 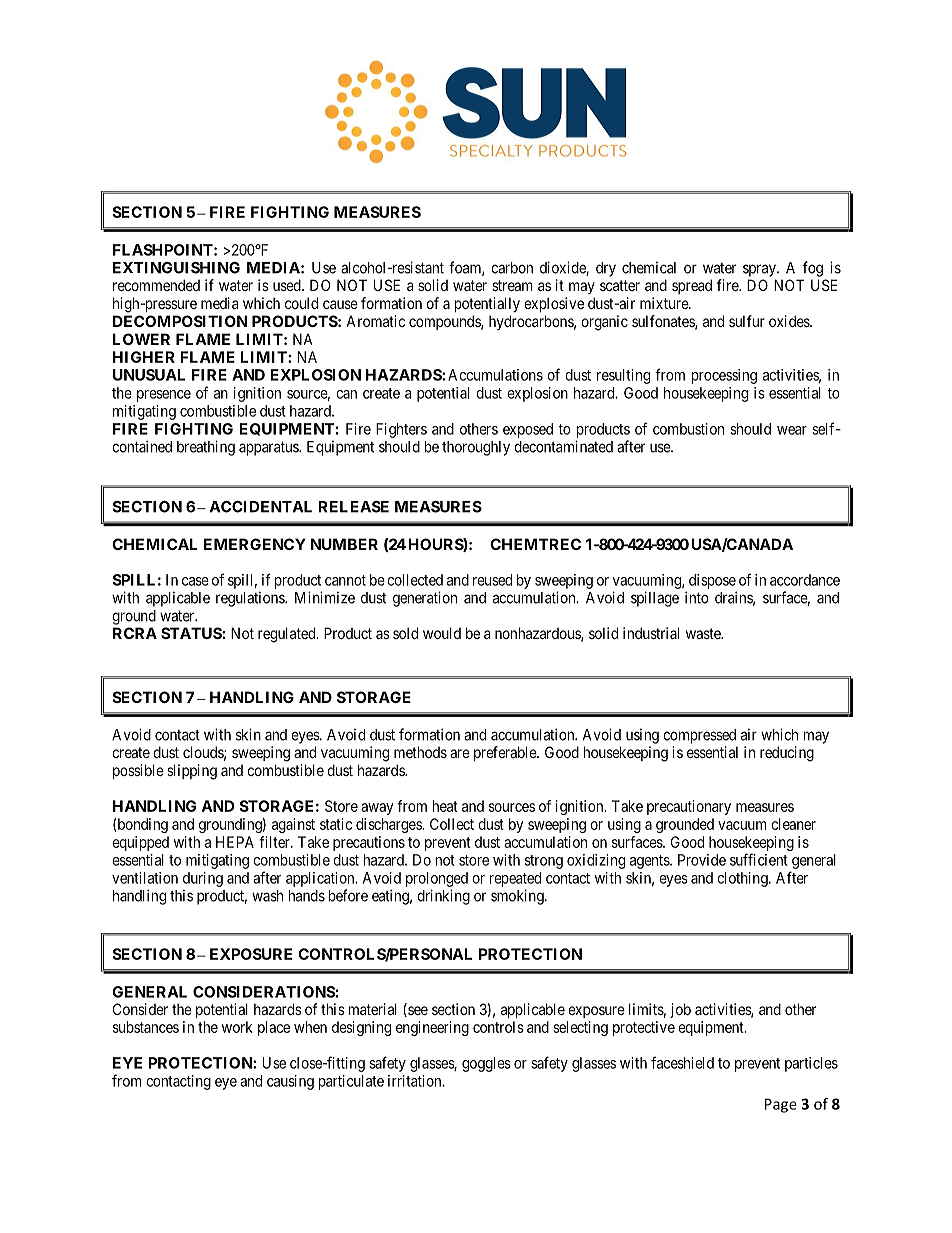 I want to click on during, so click(x=203, y=879).
